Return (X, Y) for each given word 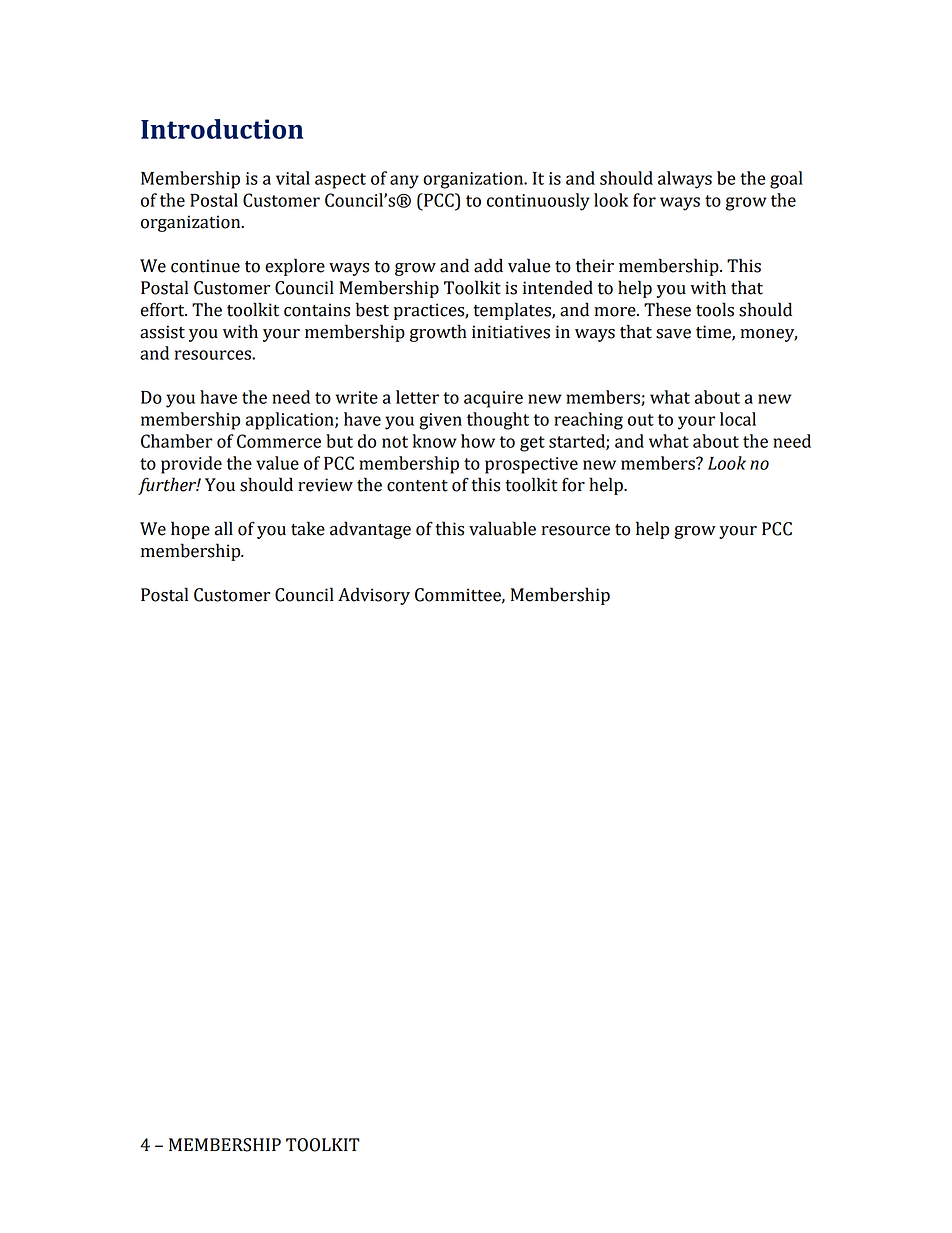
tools (715, 309)
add (488, 265)
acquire (493, 399)
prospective (531, 465)
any (404, 182)
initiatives (511, 332)
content (417, 486)
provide (191, 465)
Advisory (374, 596)
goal (786, 180)
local (738, 419)
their (595, 265)
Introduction (222, 129)
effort (164, 309)
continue (205, 266)
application (291, 421)
